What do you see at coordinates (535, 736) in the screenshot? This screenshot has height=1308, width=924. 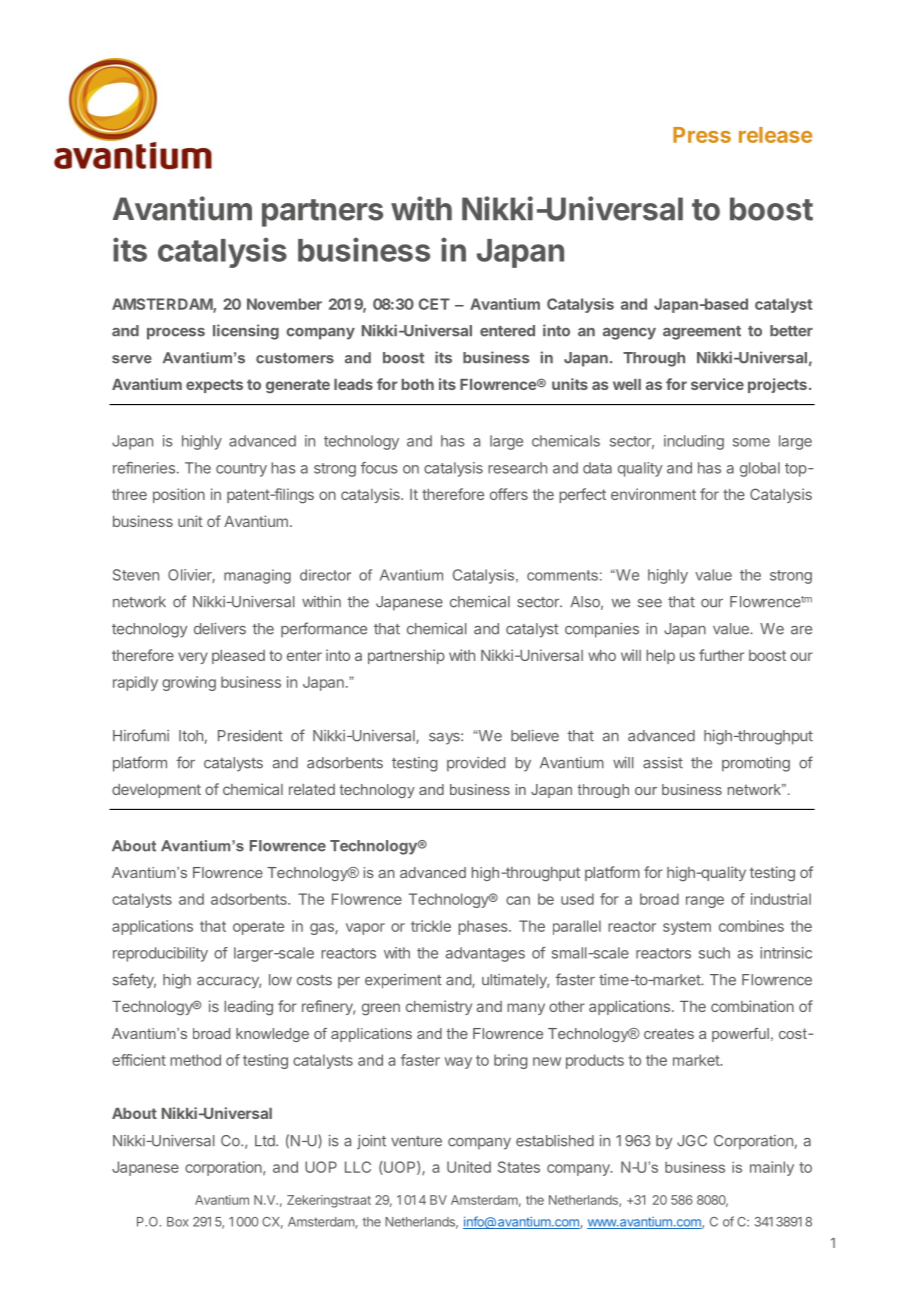 I see `believe` at bounding box center [535, 736].
